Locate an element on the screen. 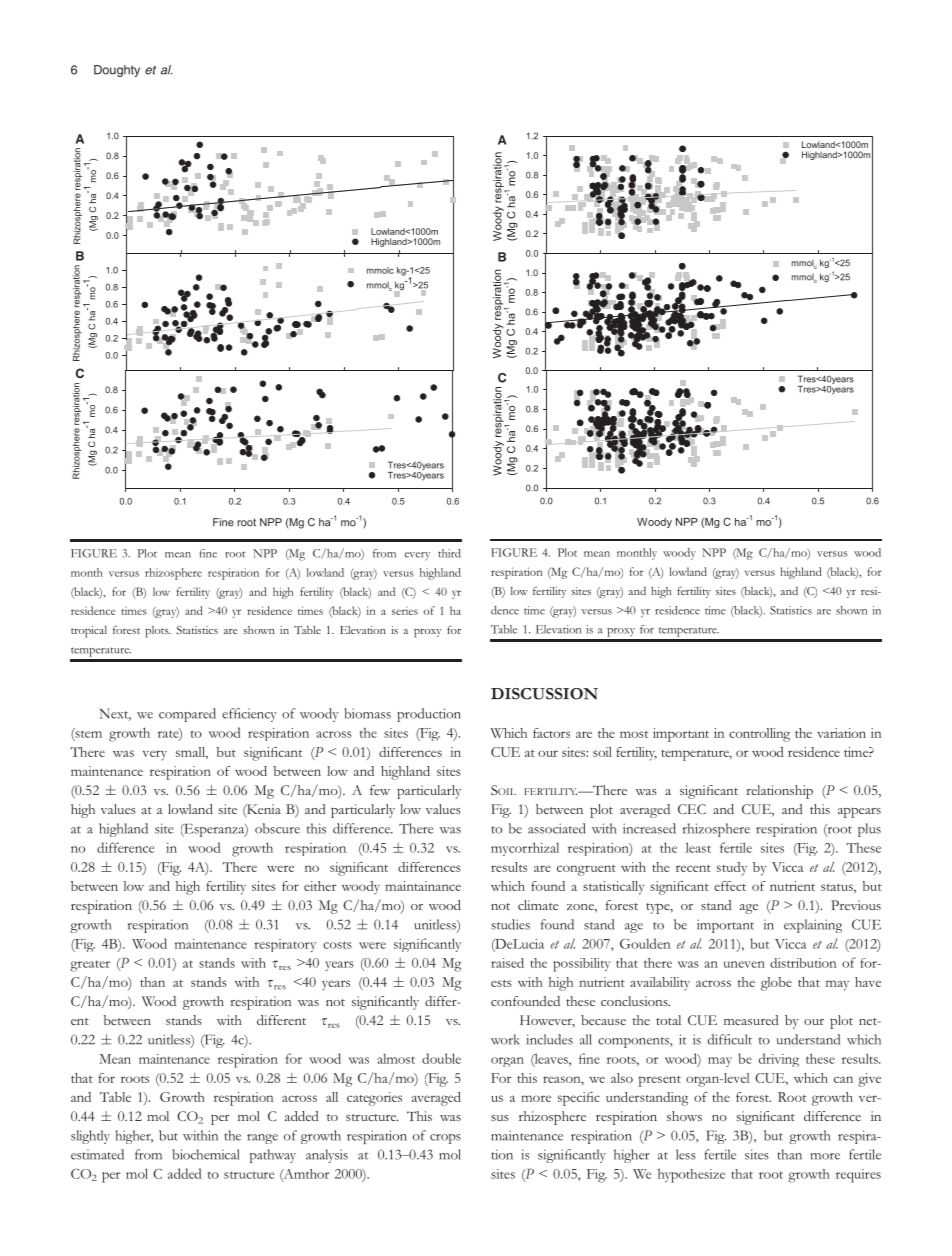 This screenshot has width=952, height=1256. Doughty is located at coordinates (117, 71).
